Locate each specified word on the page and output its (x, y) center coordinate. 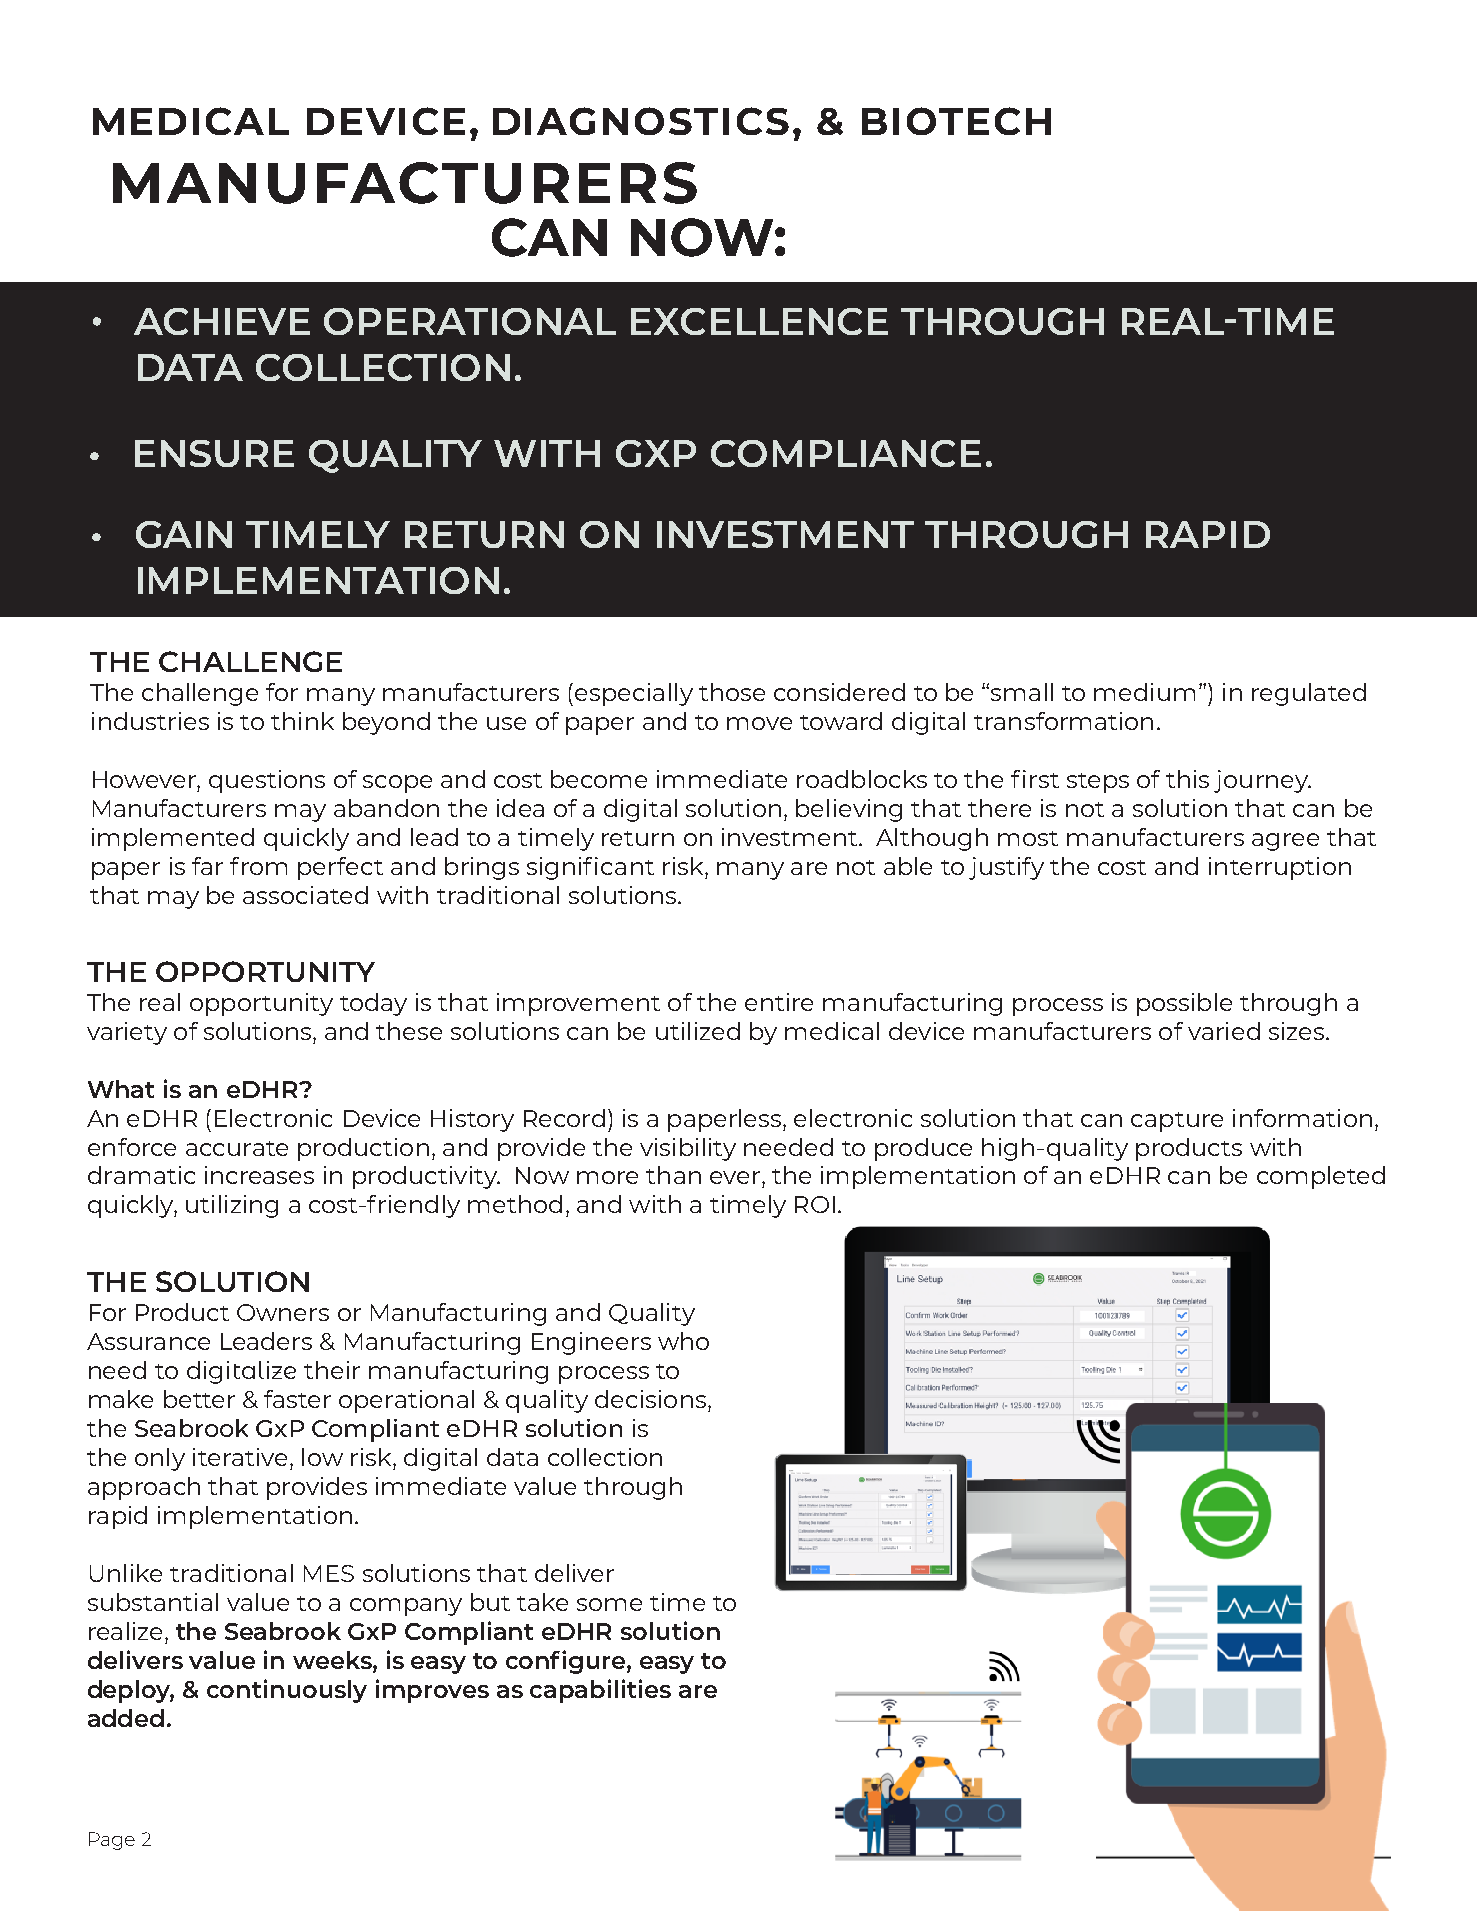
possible (1184, 1004)
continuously (287, 1691)
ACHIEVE (222, 321)
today (373, 1004)
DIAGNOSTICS (641, 121)
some (609, 1604)
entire (779, 1002)
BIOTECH (956, 121)
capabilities (600, 1691)
